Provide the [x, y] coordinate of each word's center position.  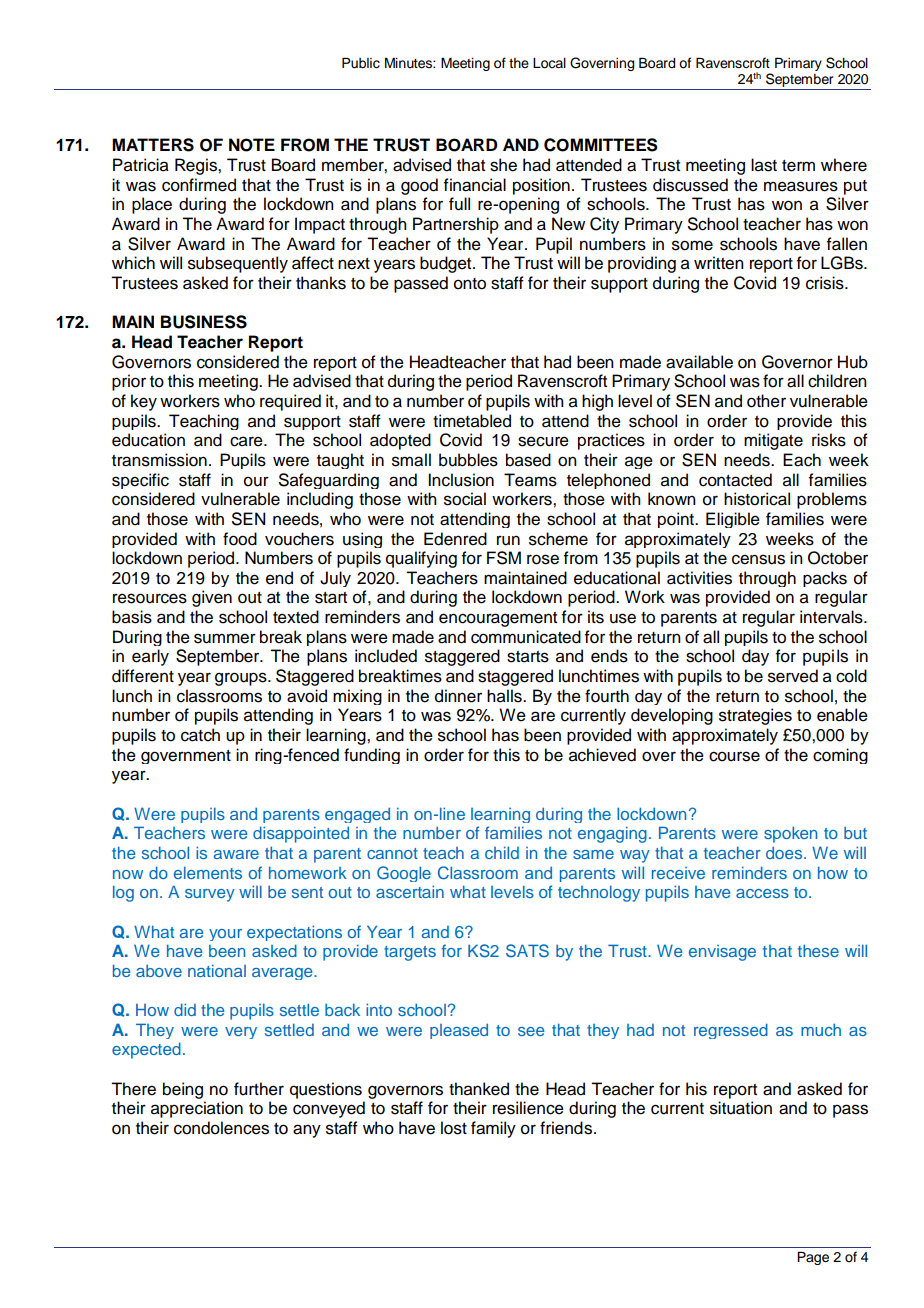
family [493, 1129]
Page [813, 1258]
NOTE [252, 145]
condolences [221, 1128]
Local [549, 63]
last [764, 165]
